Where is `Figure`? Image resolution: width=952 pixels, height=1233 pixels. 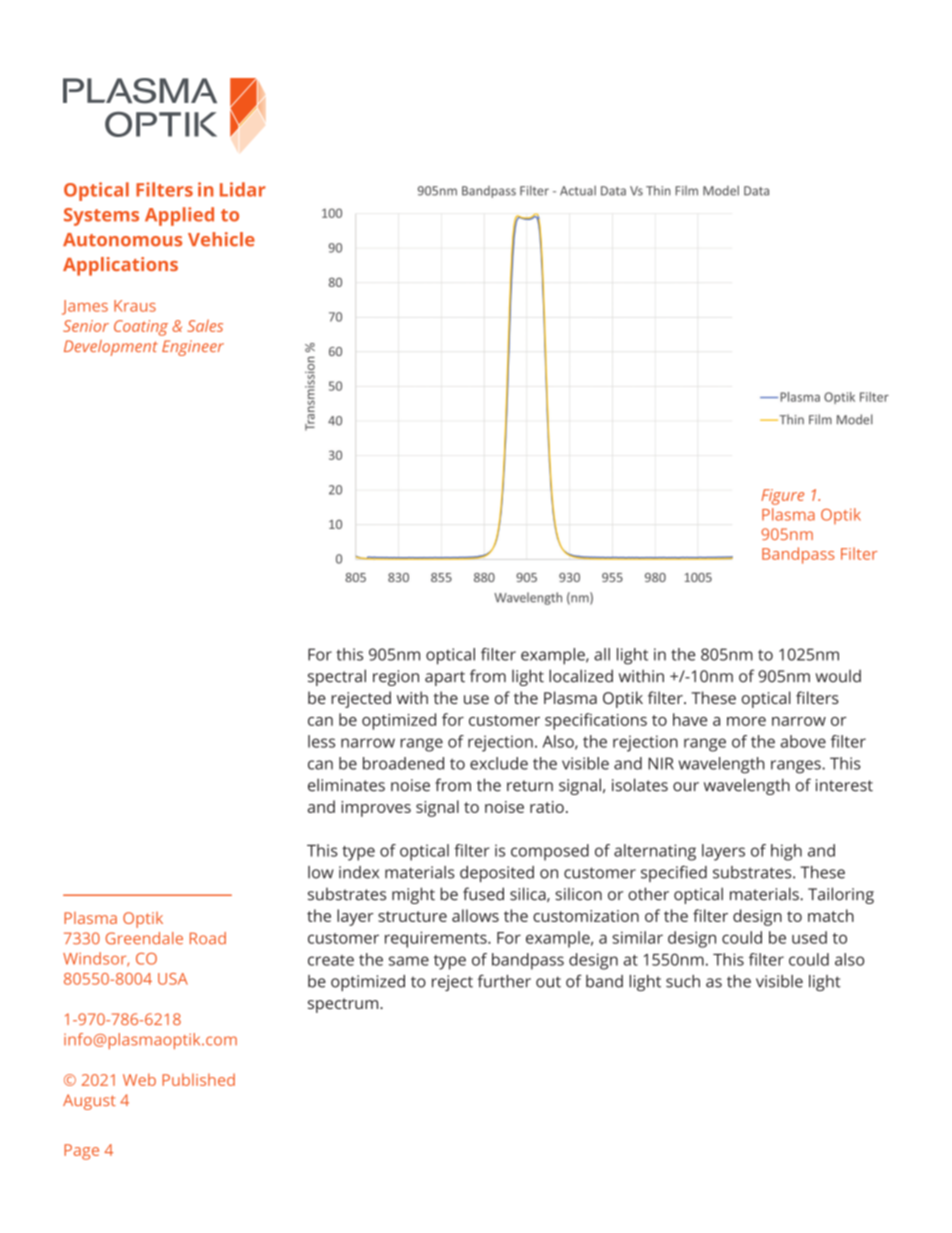 Figure is located at coordinates (782, 497).
